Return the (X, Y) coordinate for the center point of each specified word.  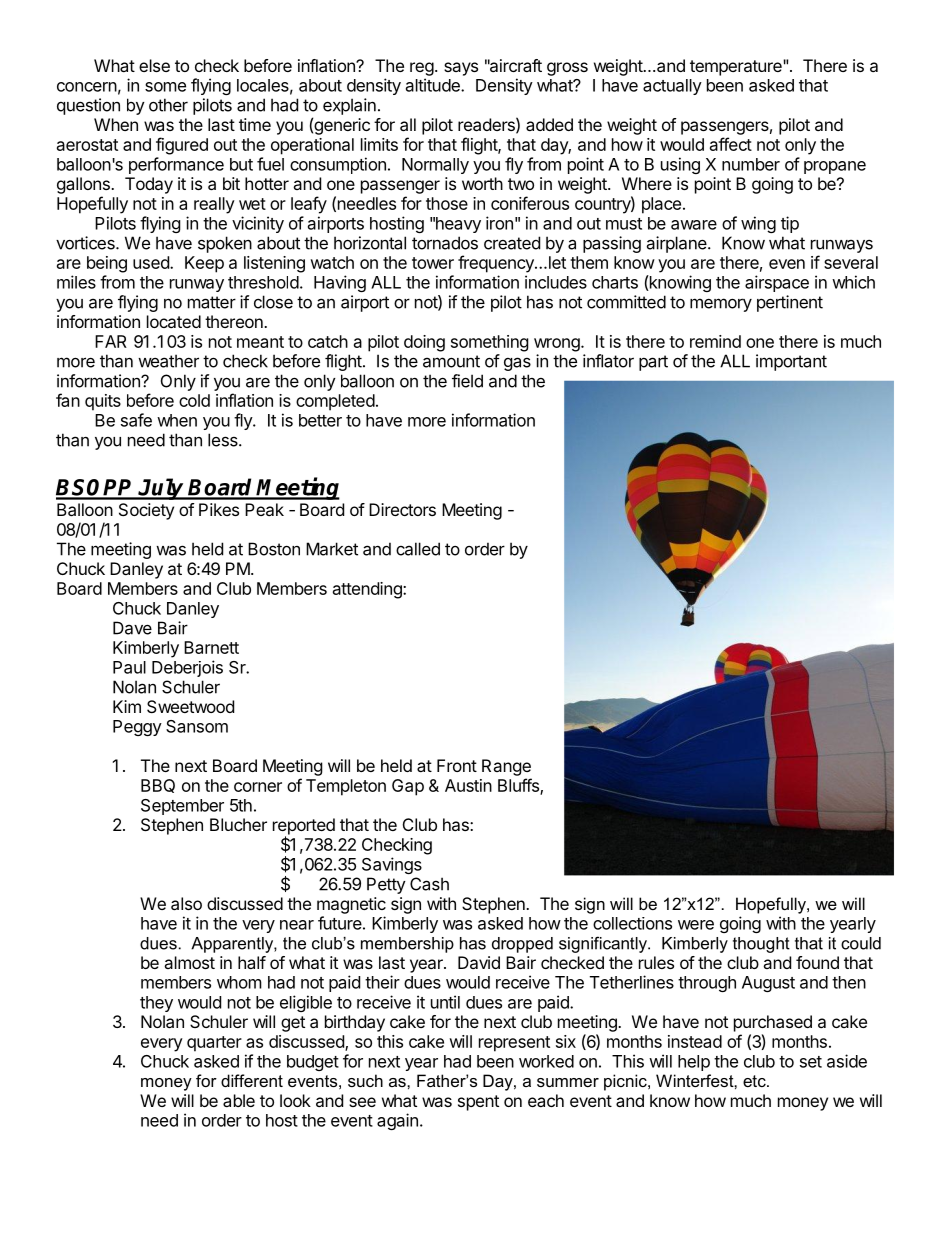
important (791, 362)
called (418, 549)
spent (478, 1103)
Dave (132, 628)
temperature (737, 68)
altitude (434, 85)
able (239, 1100)
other (168, 105)
